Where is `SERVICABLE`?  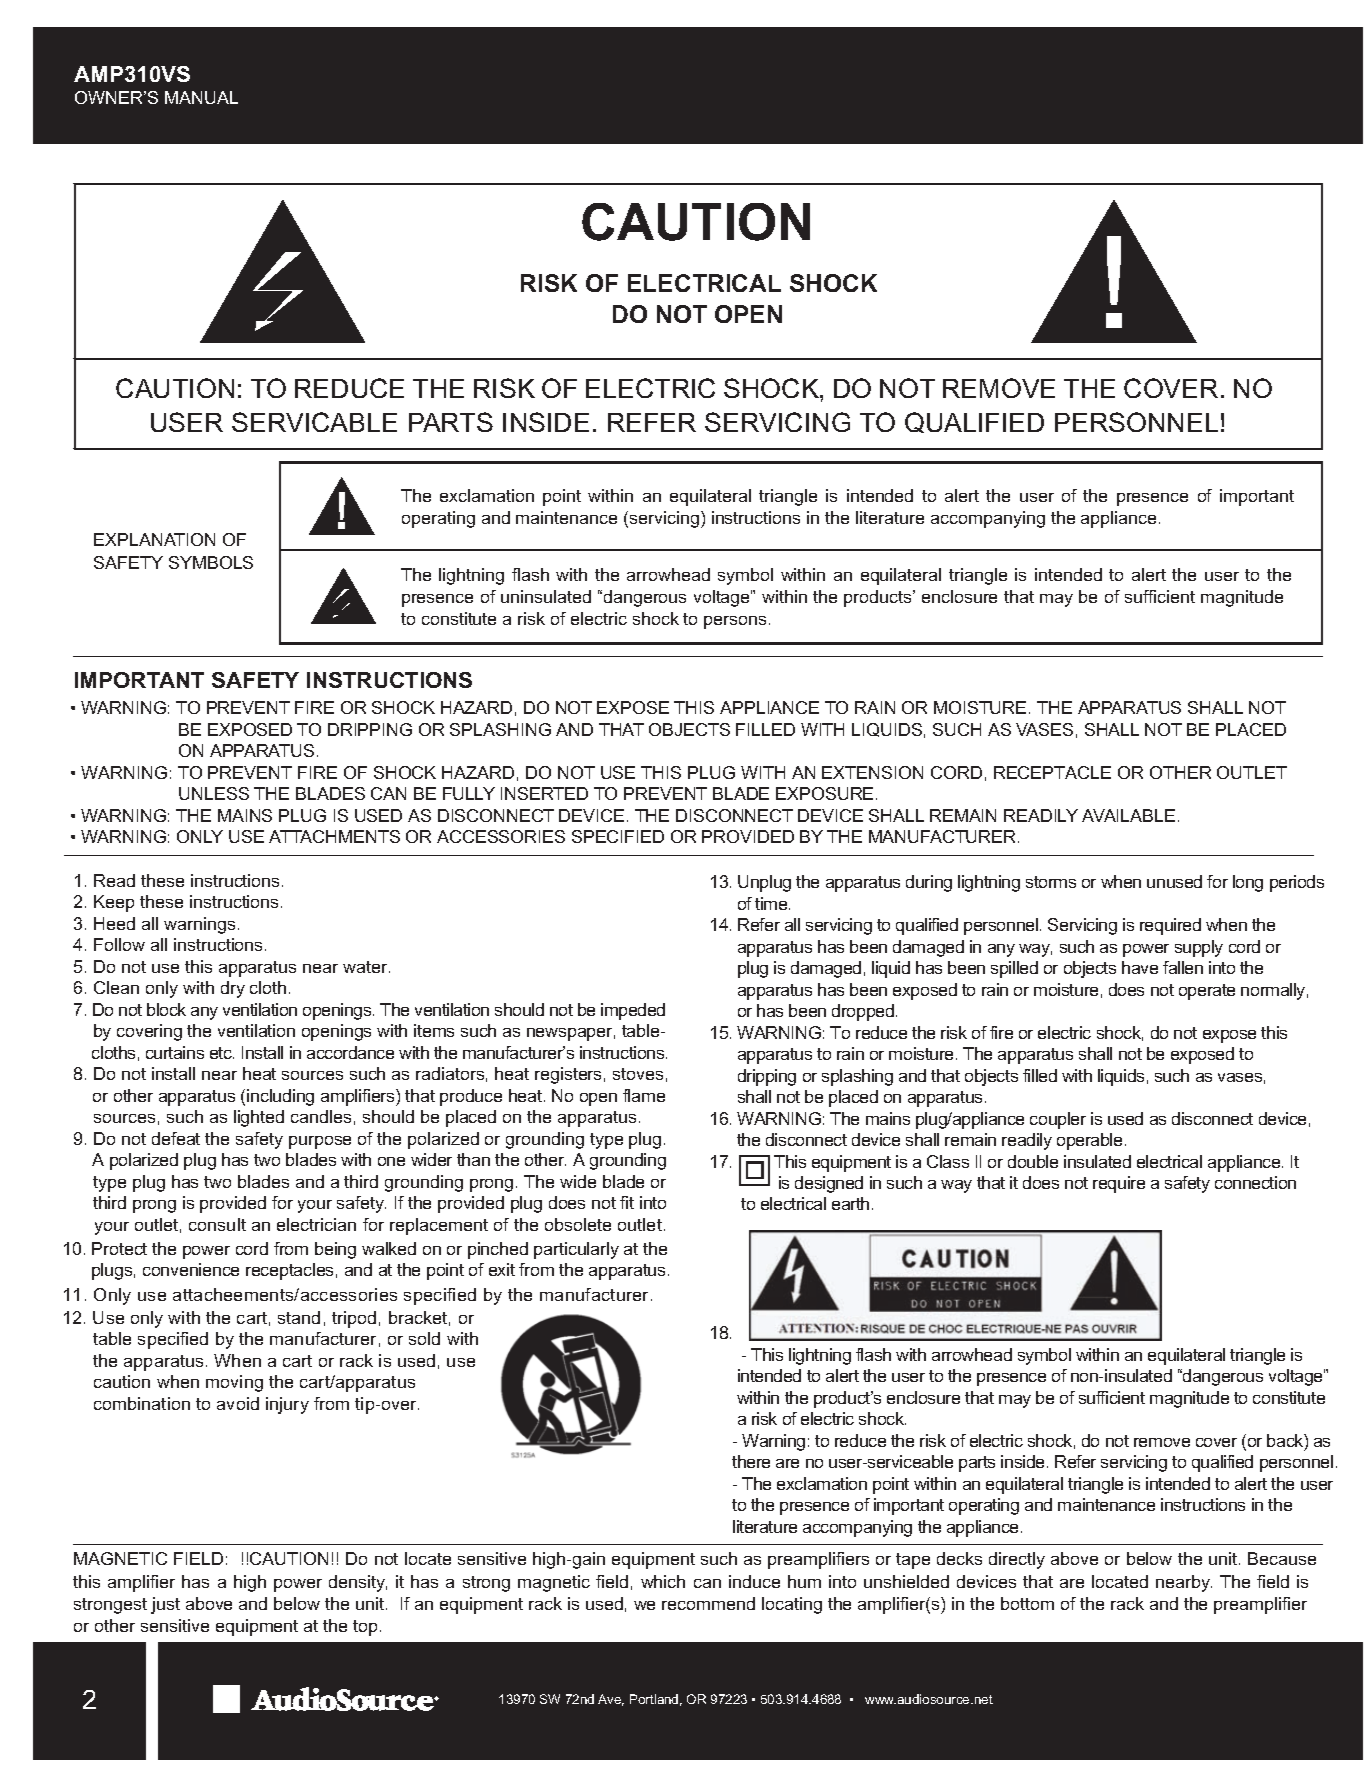 SERVICABLE is located at coordinates (314, 422).
